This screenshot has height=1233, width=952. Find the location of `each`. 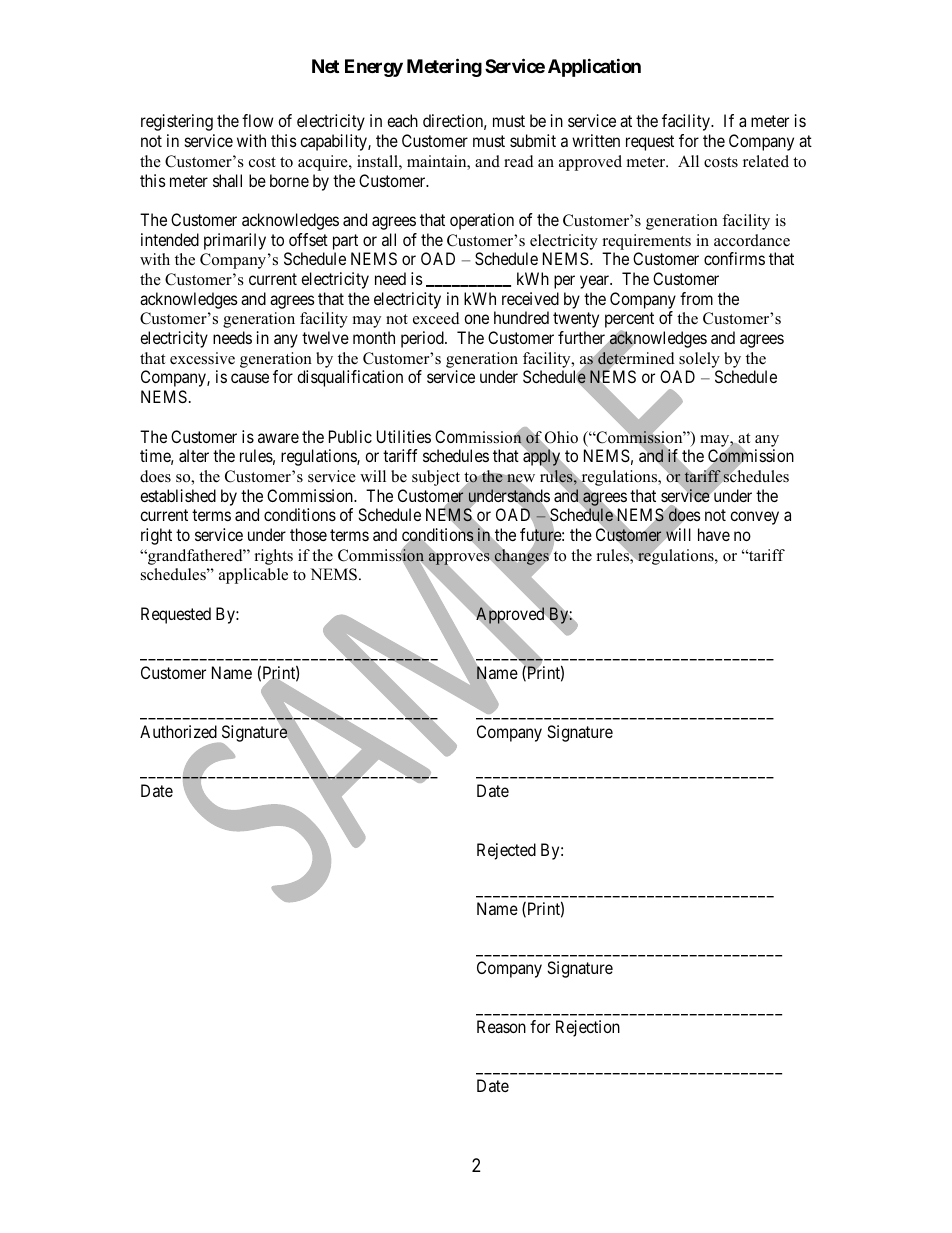

each is located at coordinates (402, 120).
